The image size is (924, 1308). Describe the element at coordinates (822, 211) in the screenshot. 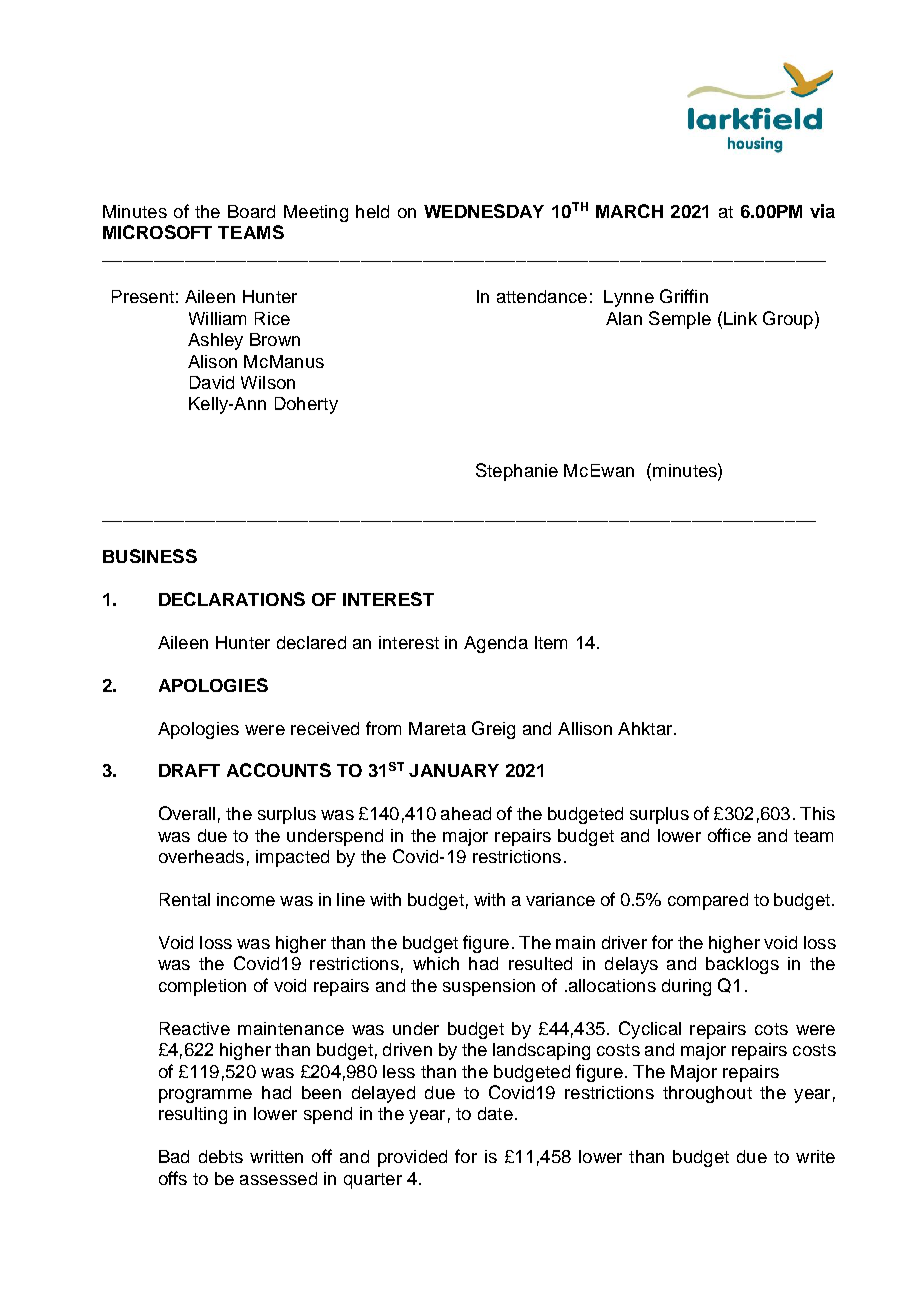

I see `via` at that location.
